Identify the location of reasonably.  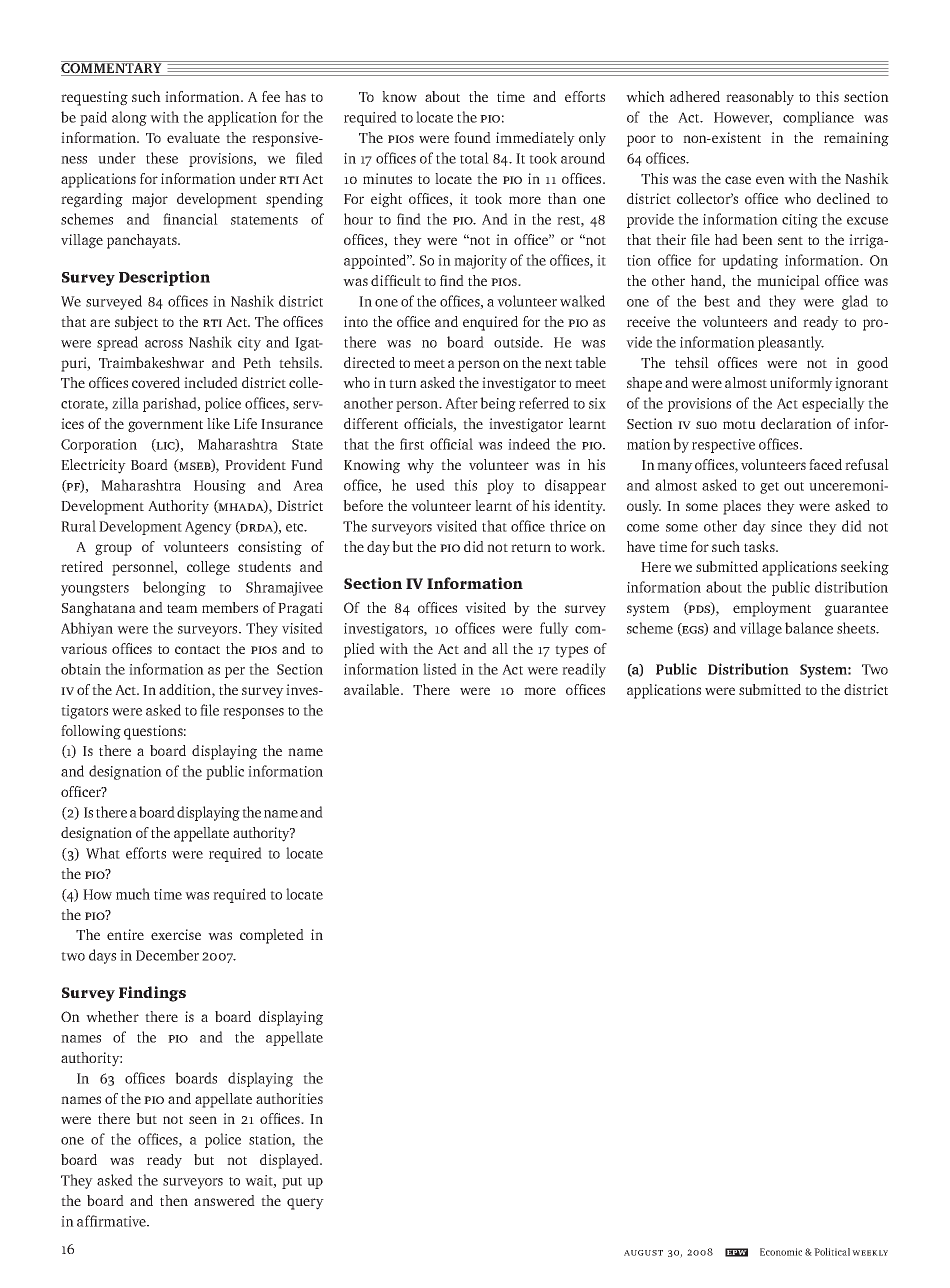
(760, 98).
